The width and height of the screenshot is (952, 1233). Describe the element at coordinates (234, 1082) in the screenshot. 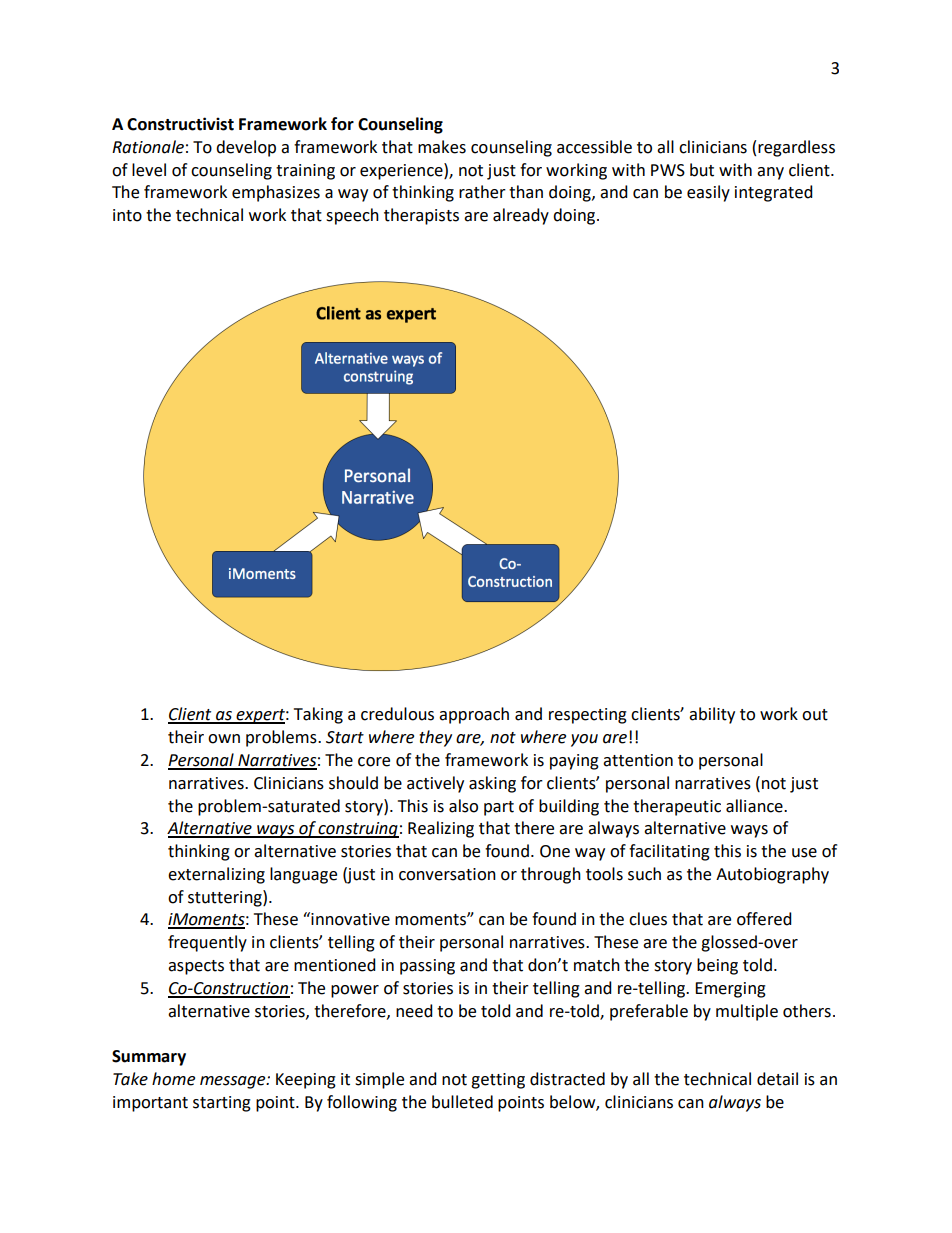

I see `message` at that location.
